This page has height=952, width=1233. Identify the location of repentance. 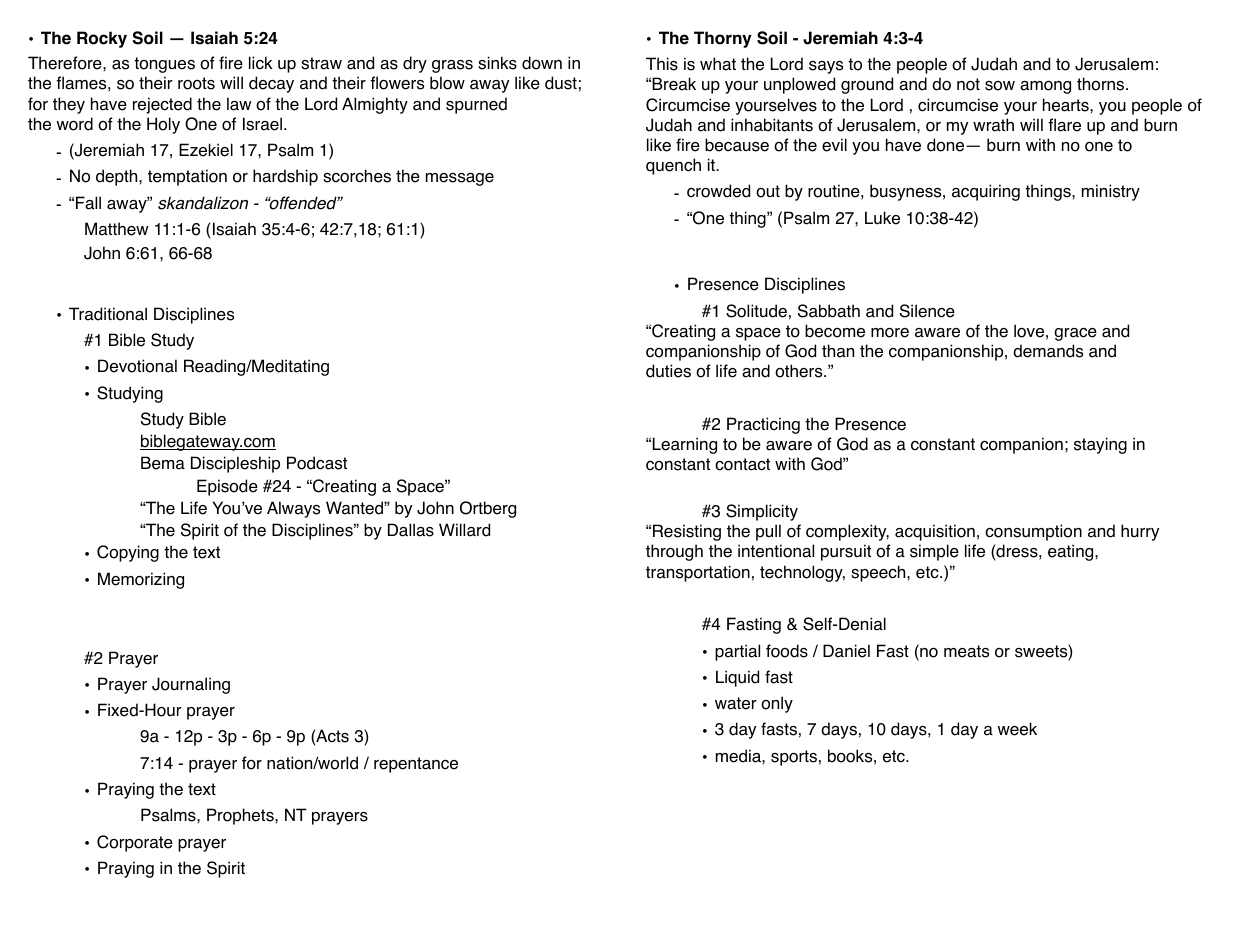
(416, 765).
